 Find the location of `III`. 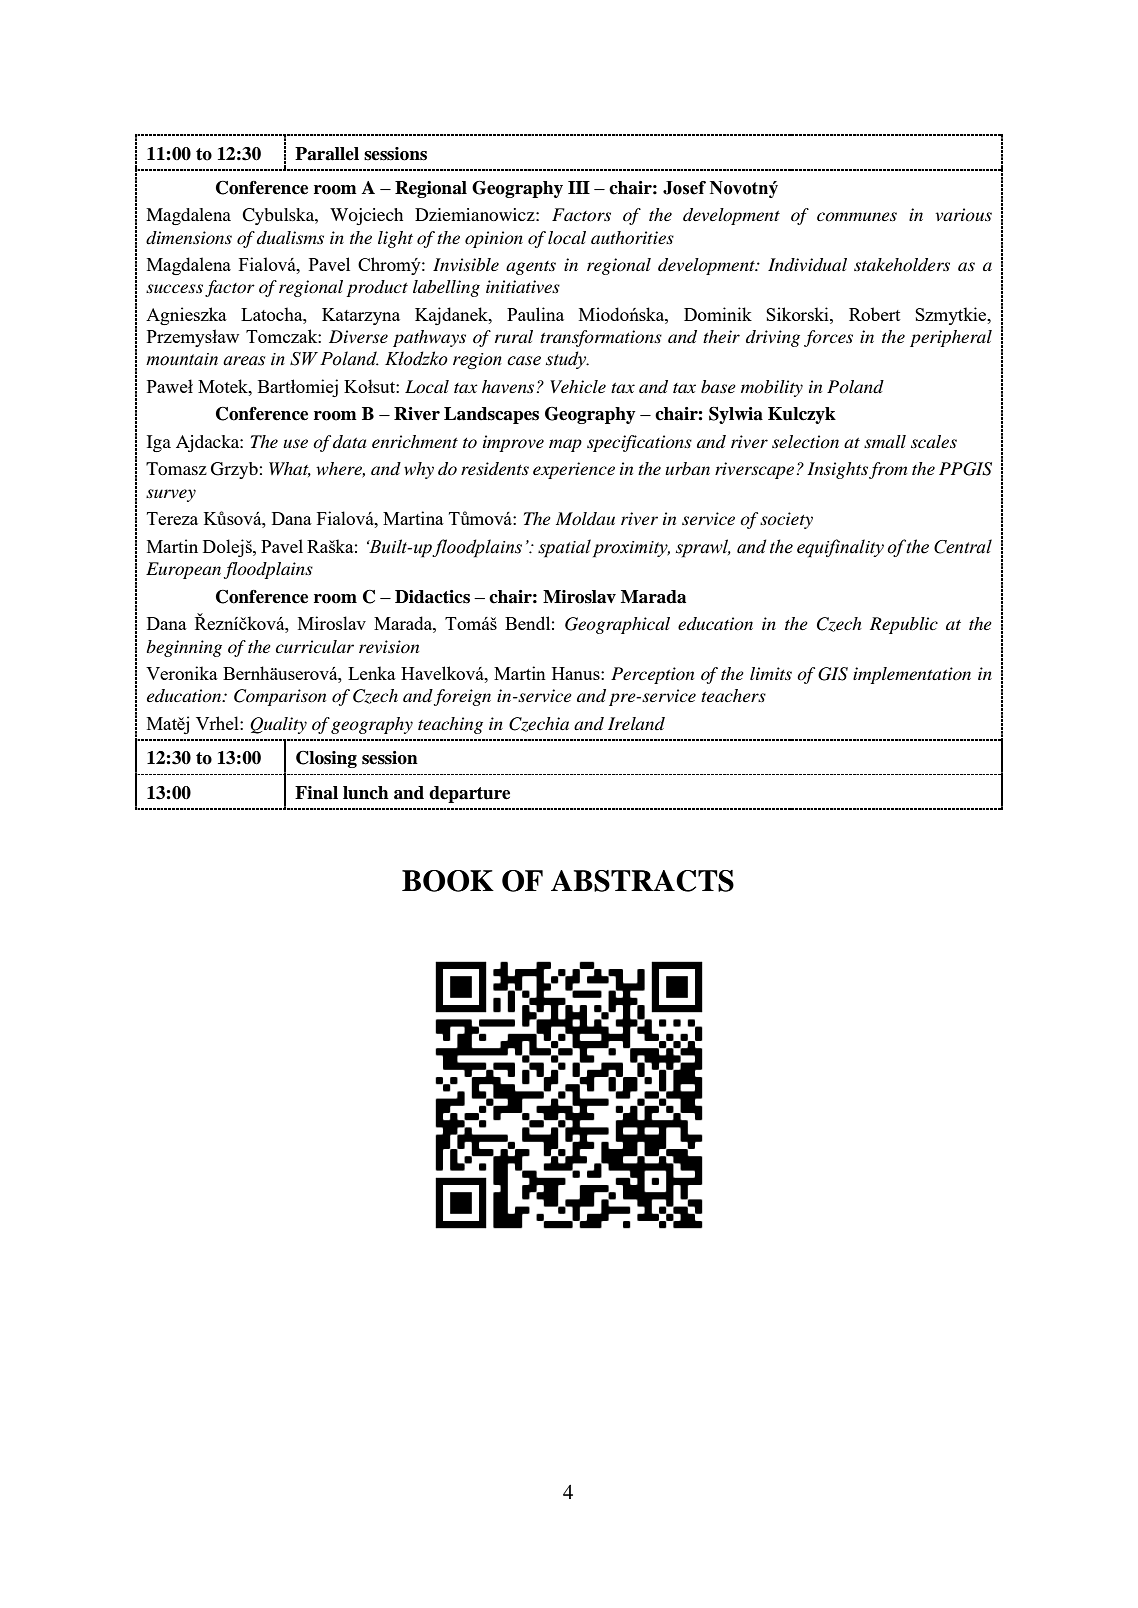

III is located at coordinates (579, 187).
